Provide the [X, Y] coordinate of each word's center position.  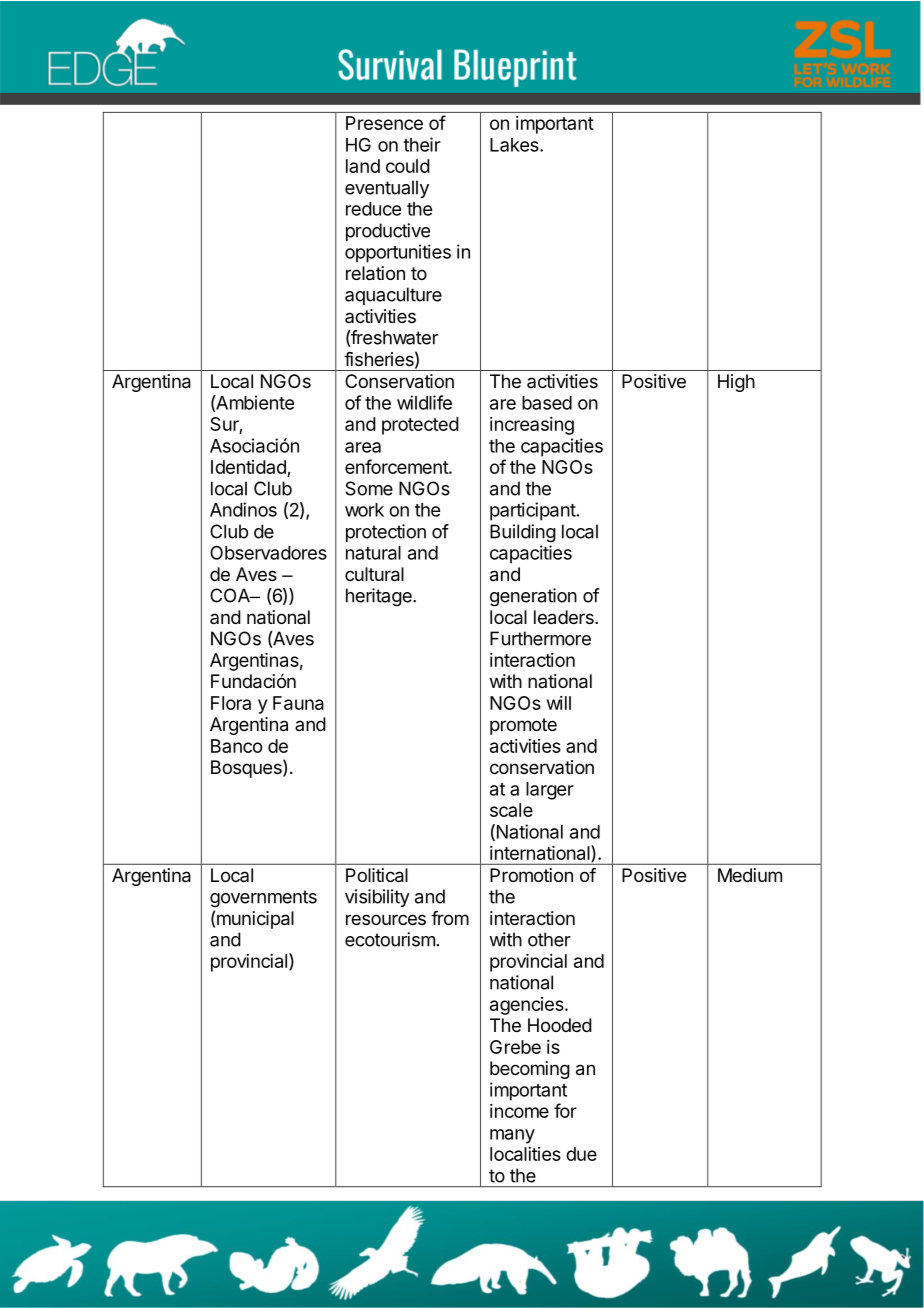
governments [263, 899]
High [736, 383]
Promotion [531, 875]
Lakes [515, 145]
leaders [565, 617]
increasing [532, 426]
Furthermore [540, 638]
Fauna [298, 703]
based [547, 403]
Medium [750, 875]
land [363, 166]
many [512, 1136]
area [363, 447]
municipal [255, 920]
